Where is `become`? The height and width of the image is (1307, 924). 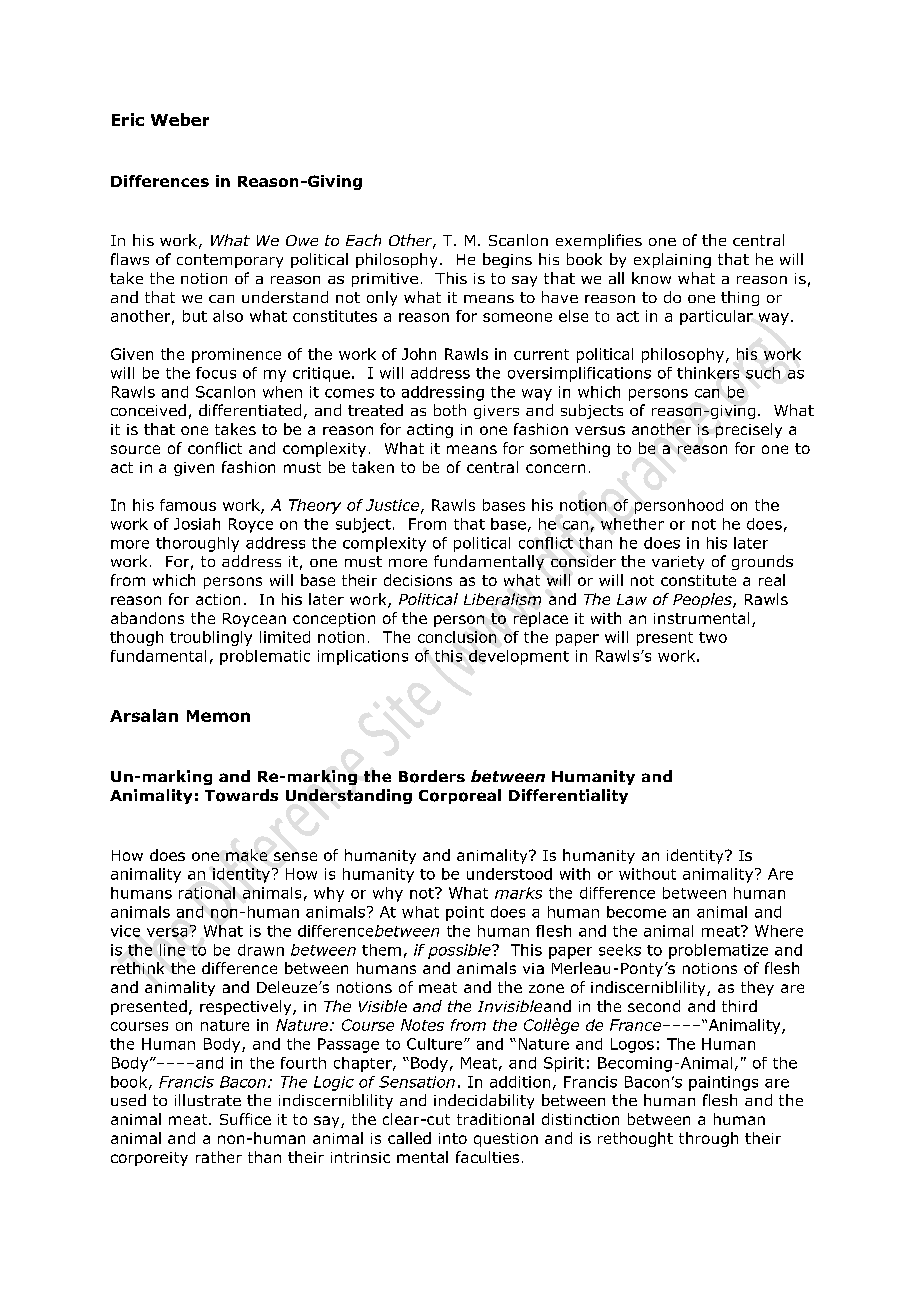
become is located at coordinates (636, 912).
